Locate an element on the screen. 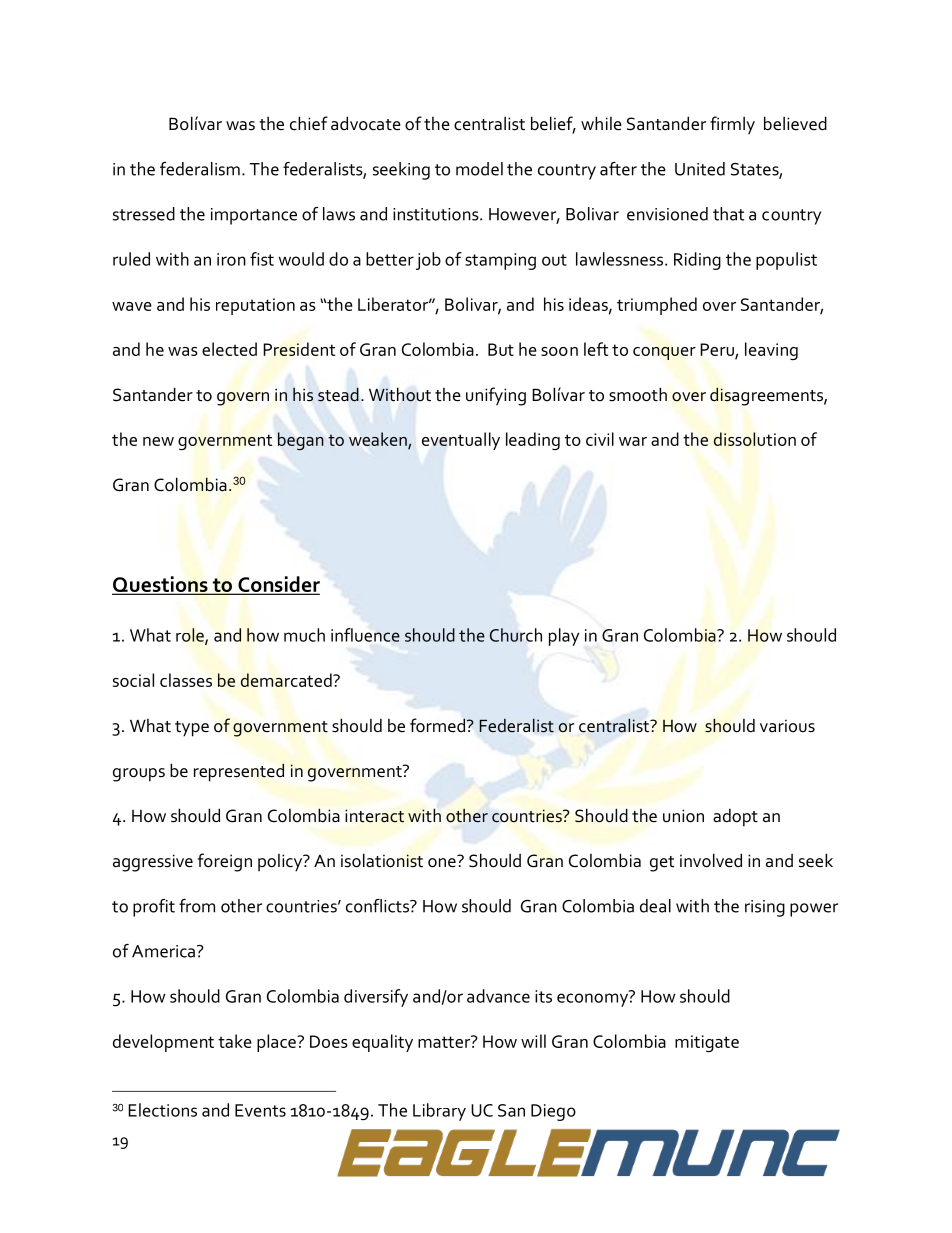 This screenshot has width=952, height=1233. federalism is located at coordinates (200, 169).
